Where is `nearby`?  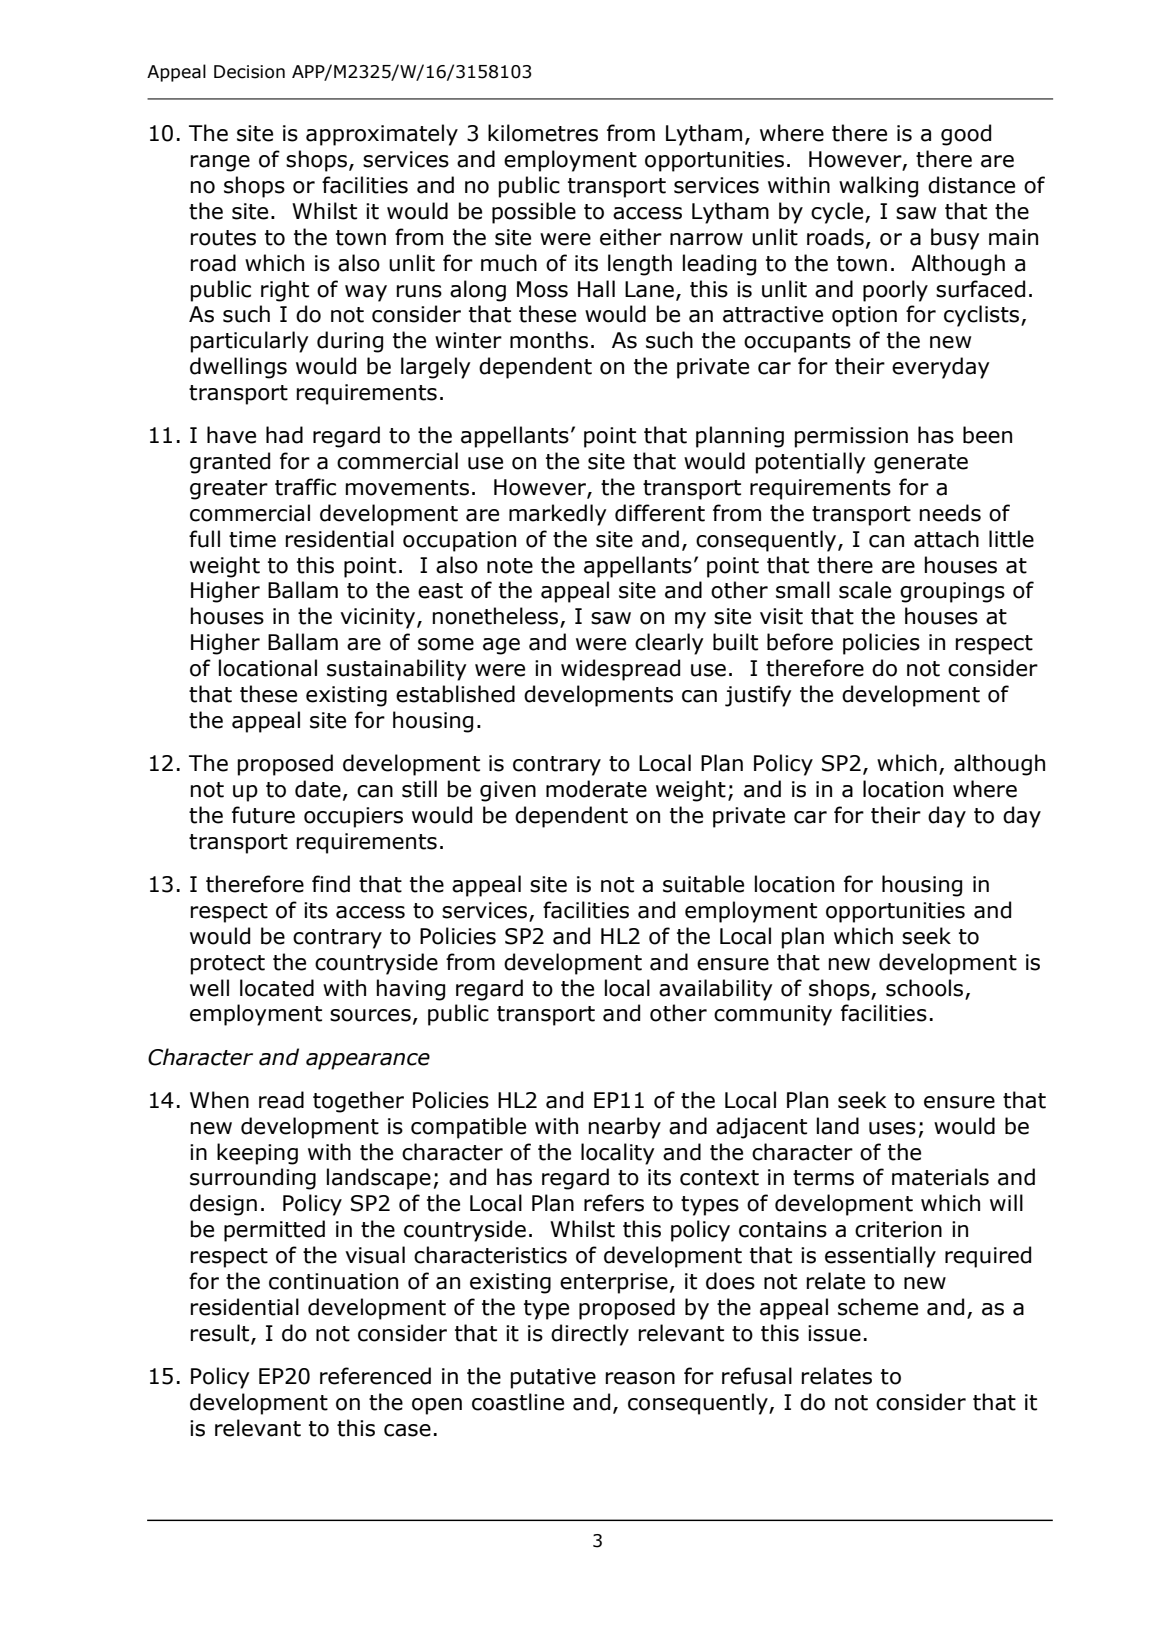 nearby is located at coordinates (625, 1128).
